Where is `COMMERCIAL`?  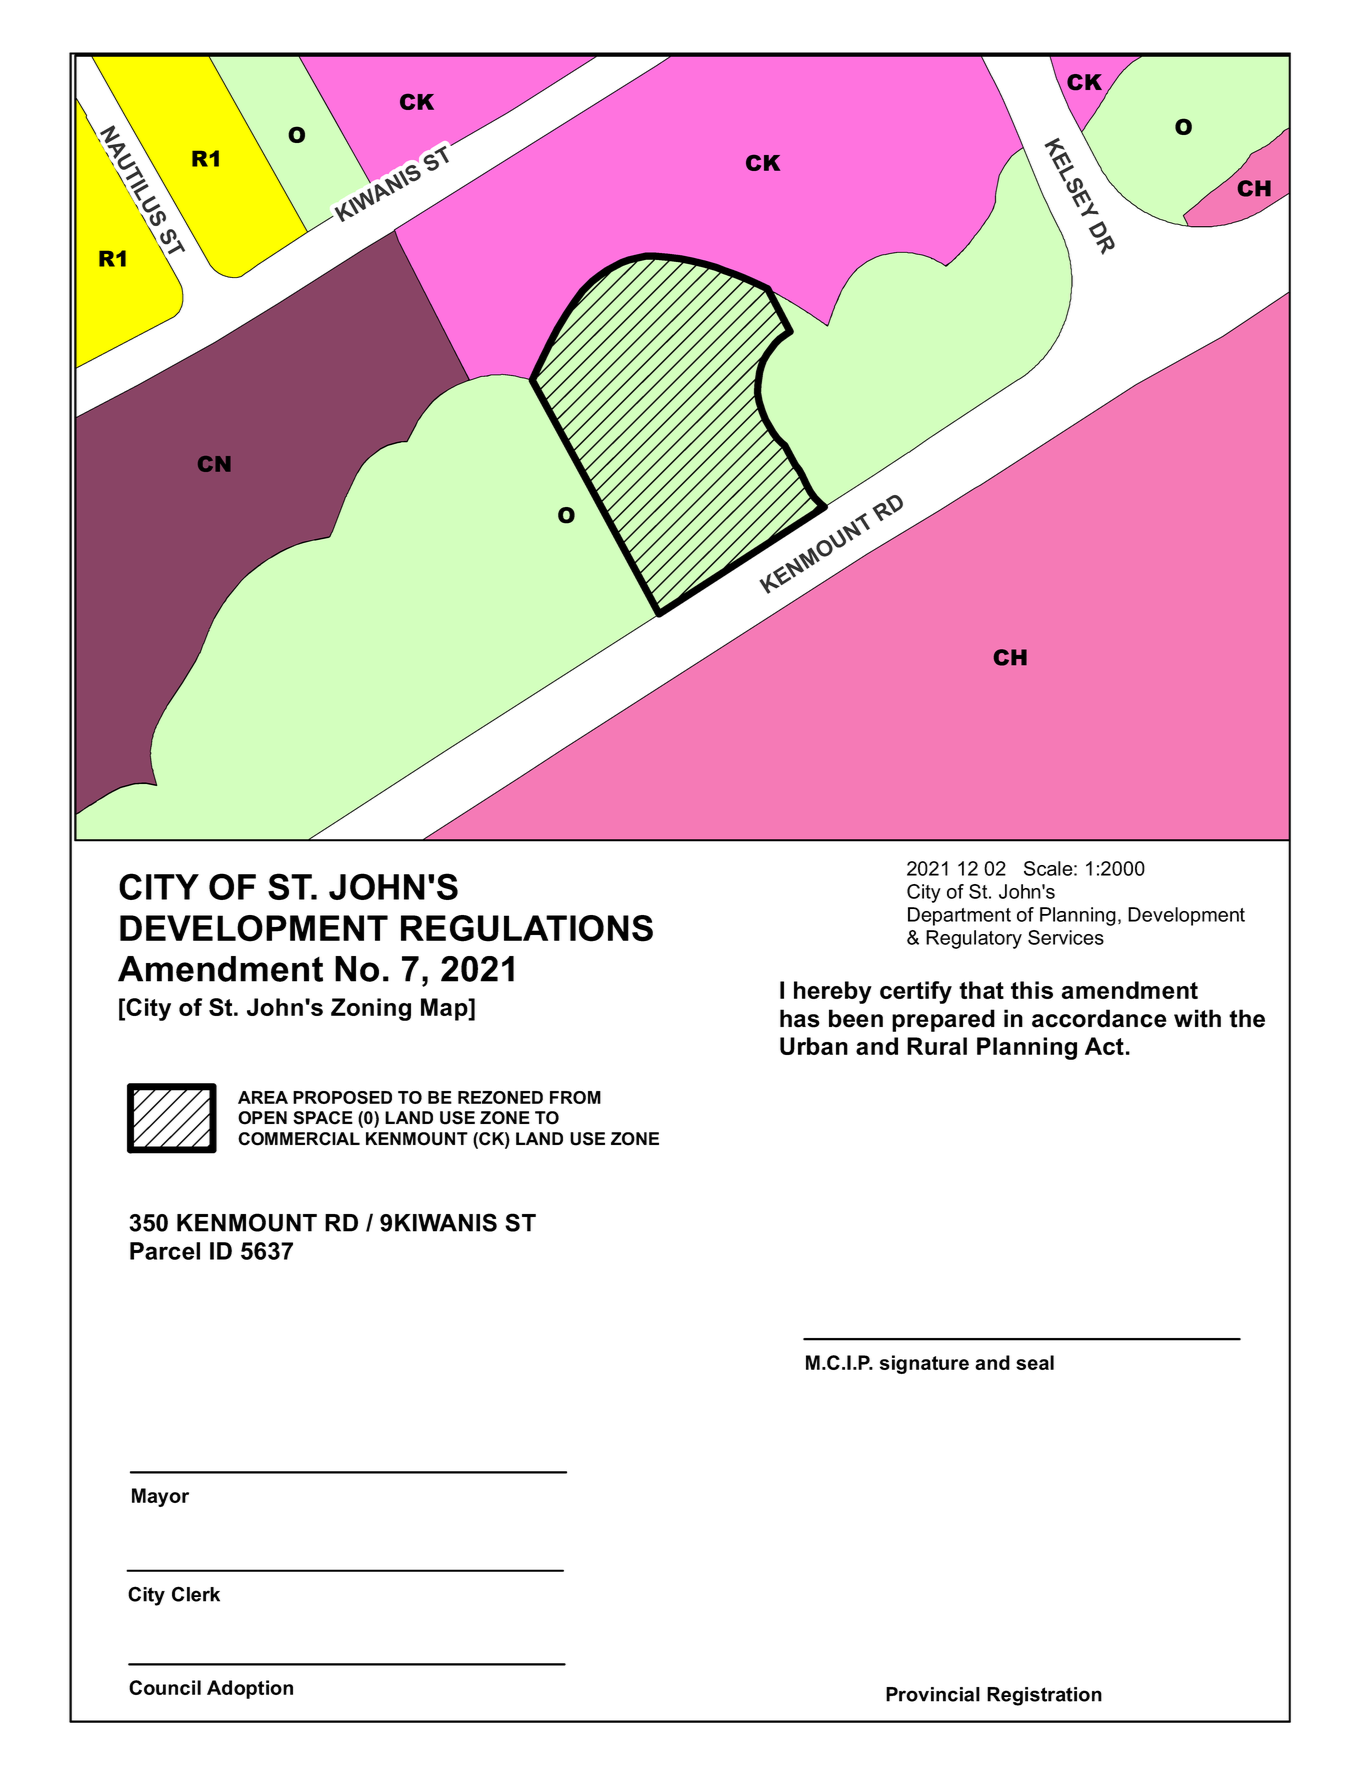 COMMERCIAL is located at coordinates (299, 1139).
